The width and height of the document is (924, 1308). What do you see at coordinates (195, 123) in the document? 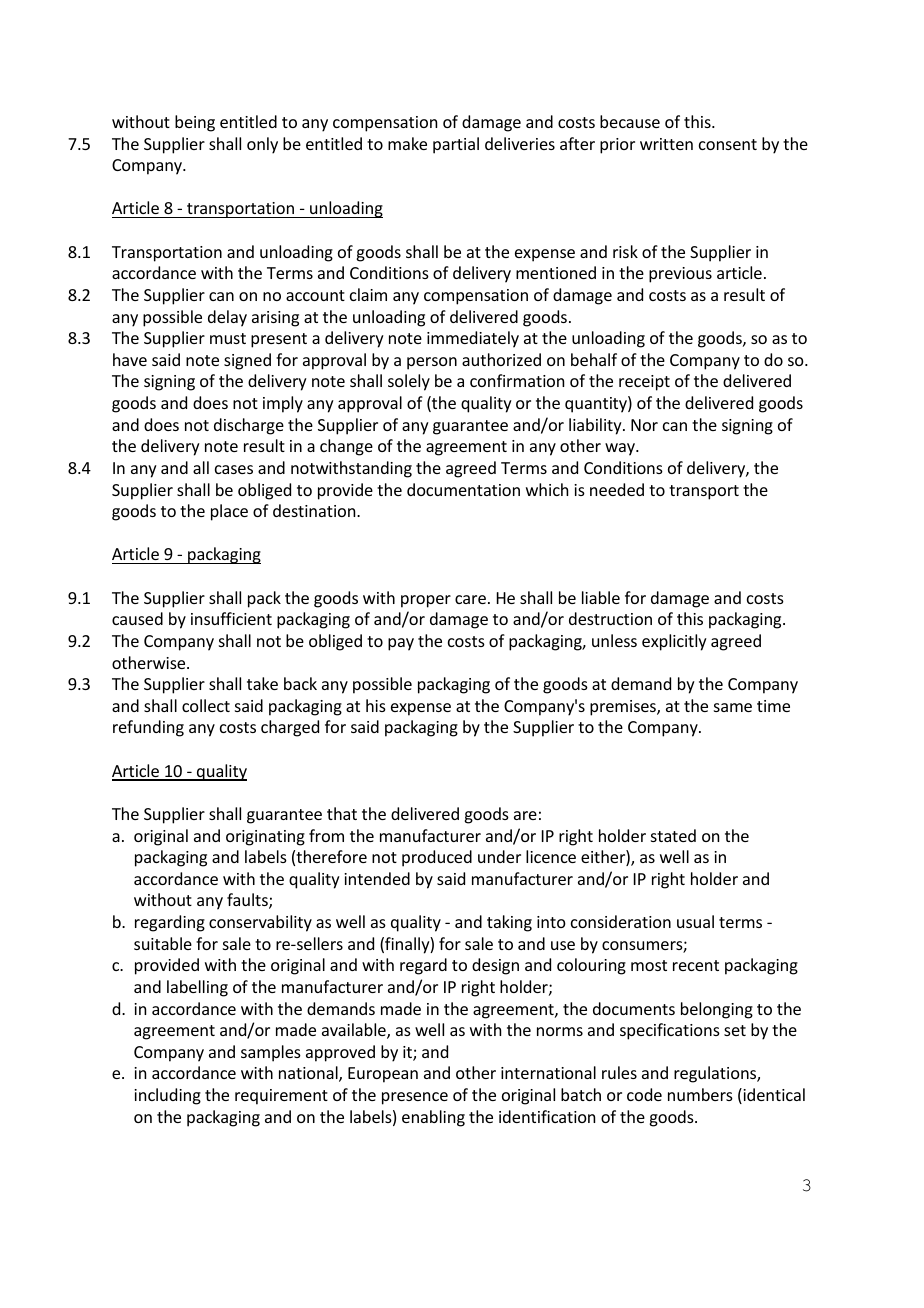
I see `being` at bounding box center [195, 123].
